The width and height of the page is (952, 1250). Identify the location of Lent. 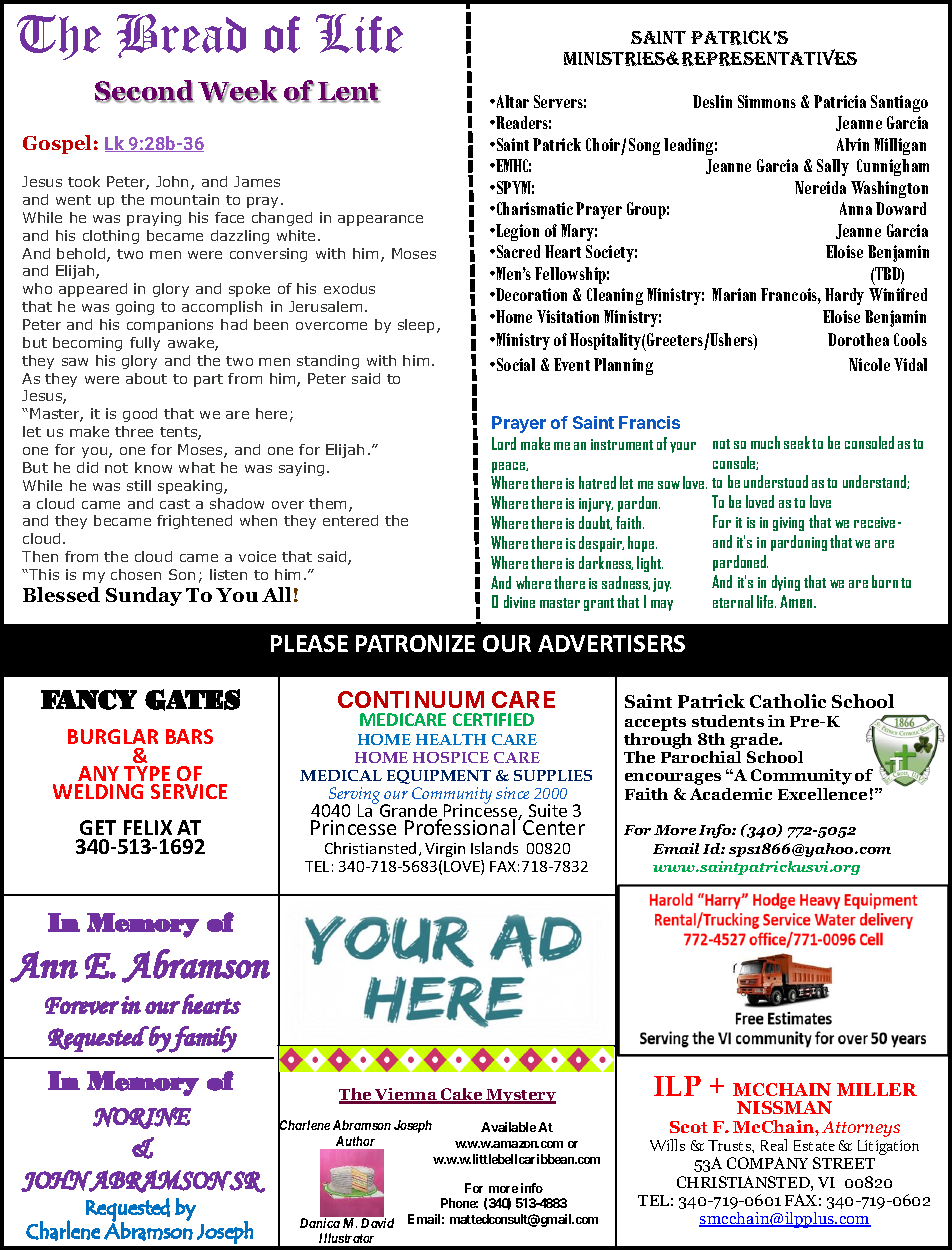
(349, 92).
